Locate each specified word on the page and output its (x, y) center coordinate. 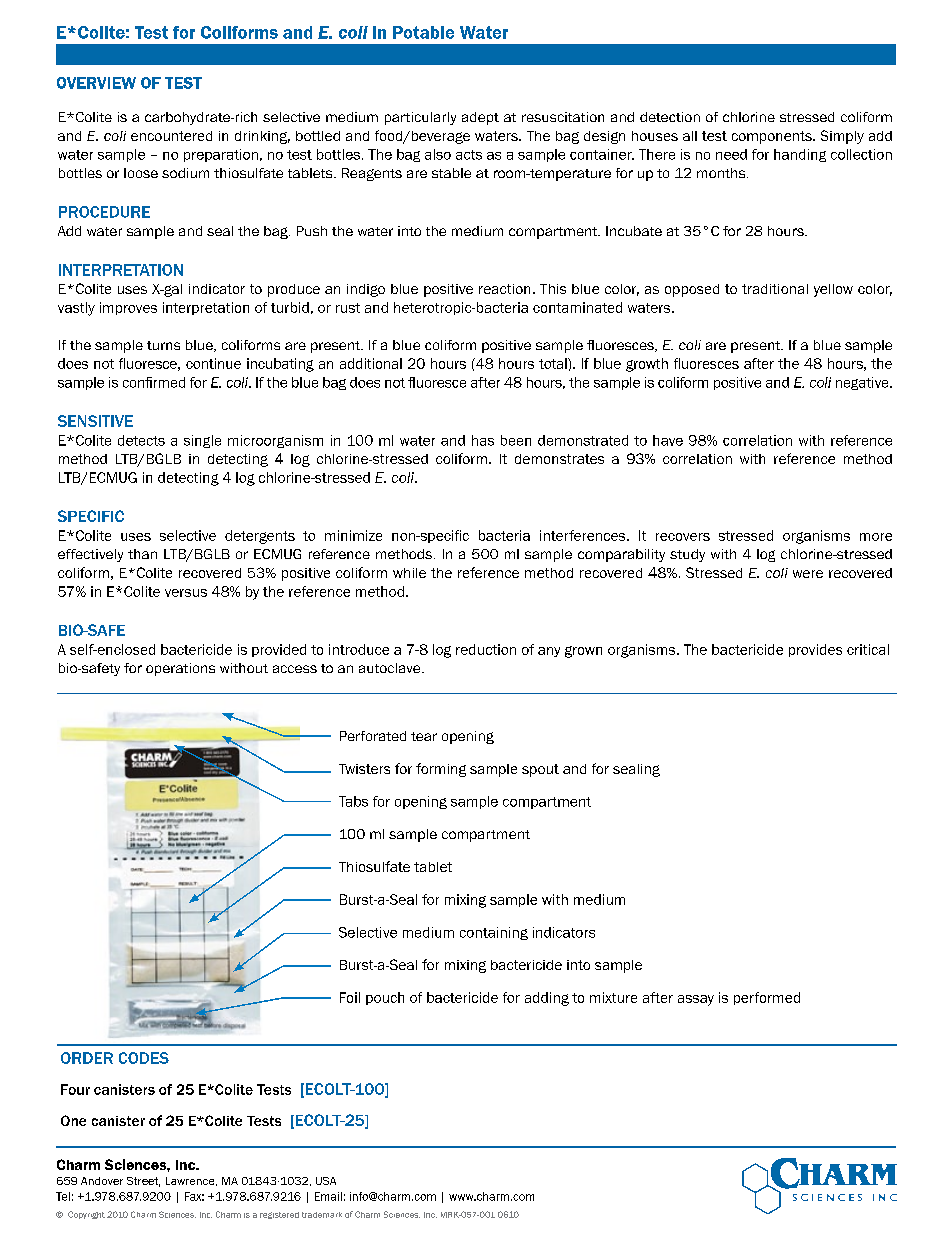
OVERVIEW (96, 83)
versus (186, 593)
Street (143, 1182)
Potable (423, 32)
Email (328, 1196)
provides (815, 650)
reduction (486, 649)
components (773, 137)
